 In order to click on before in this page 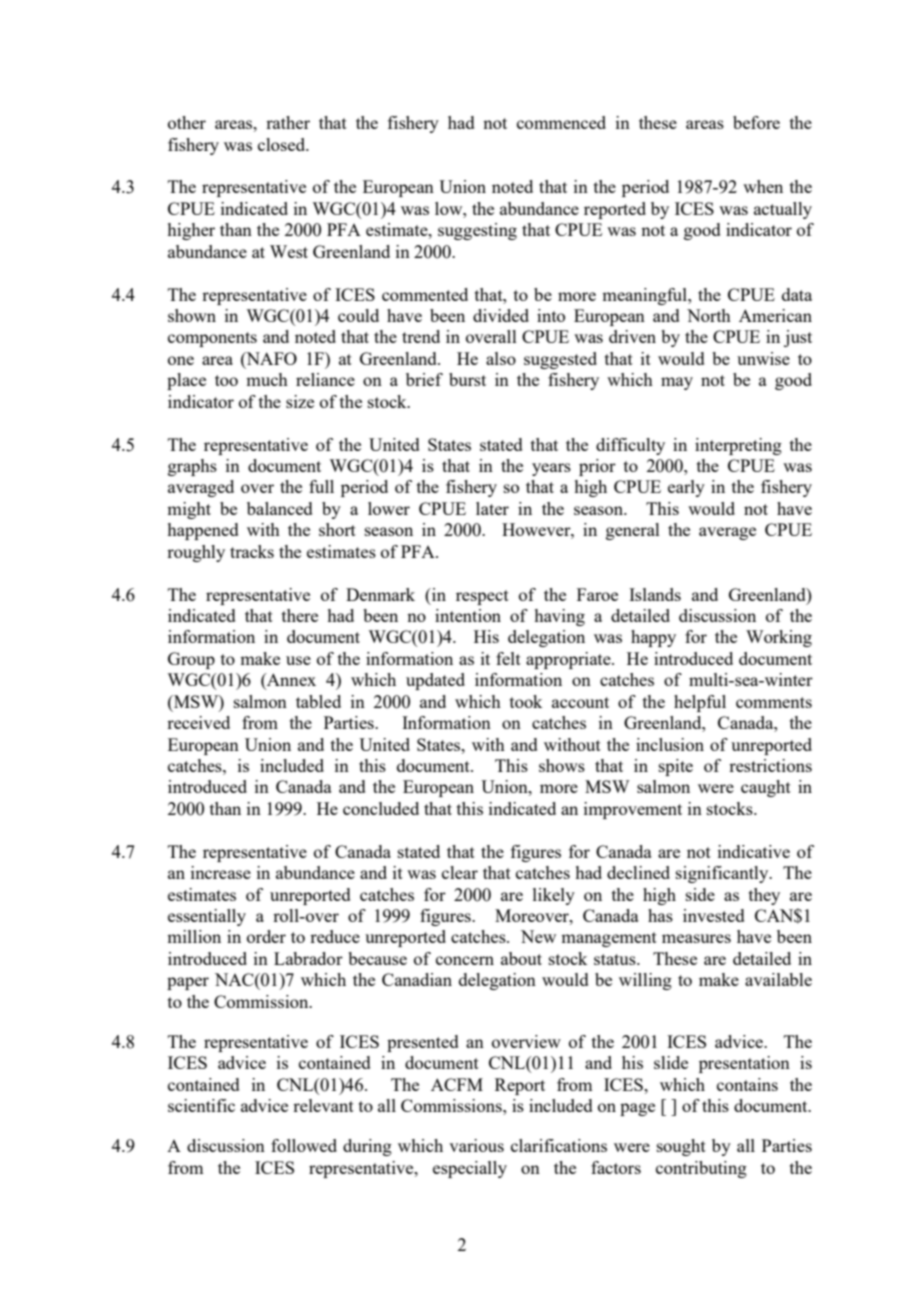, I will do `click(756, 122)`.
